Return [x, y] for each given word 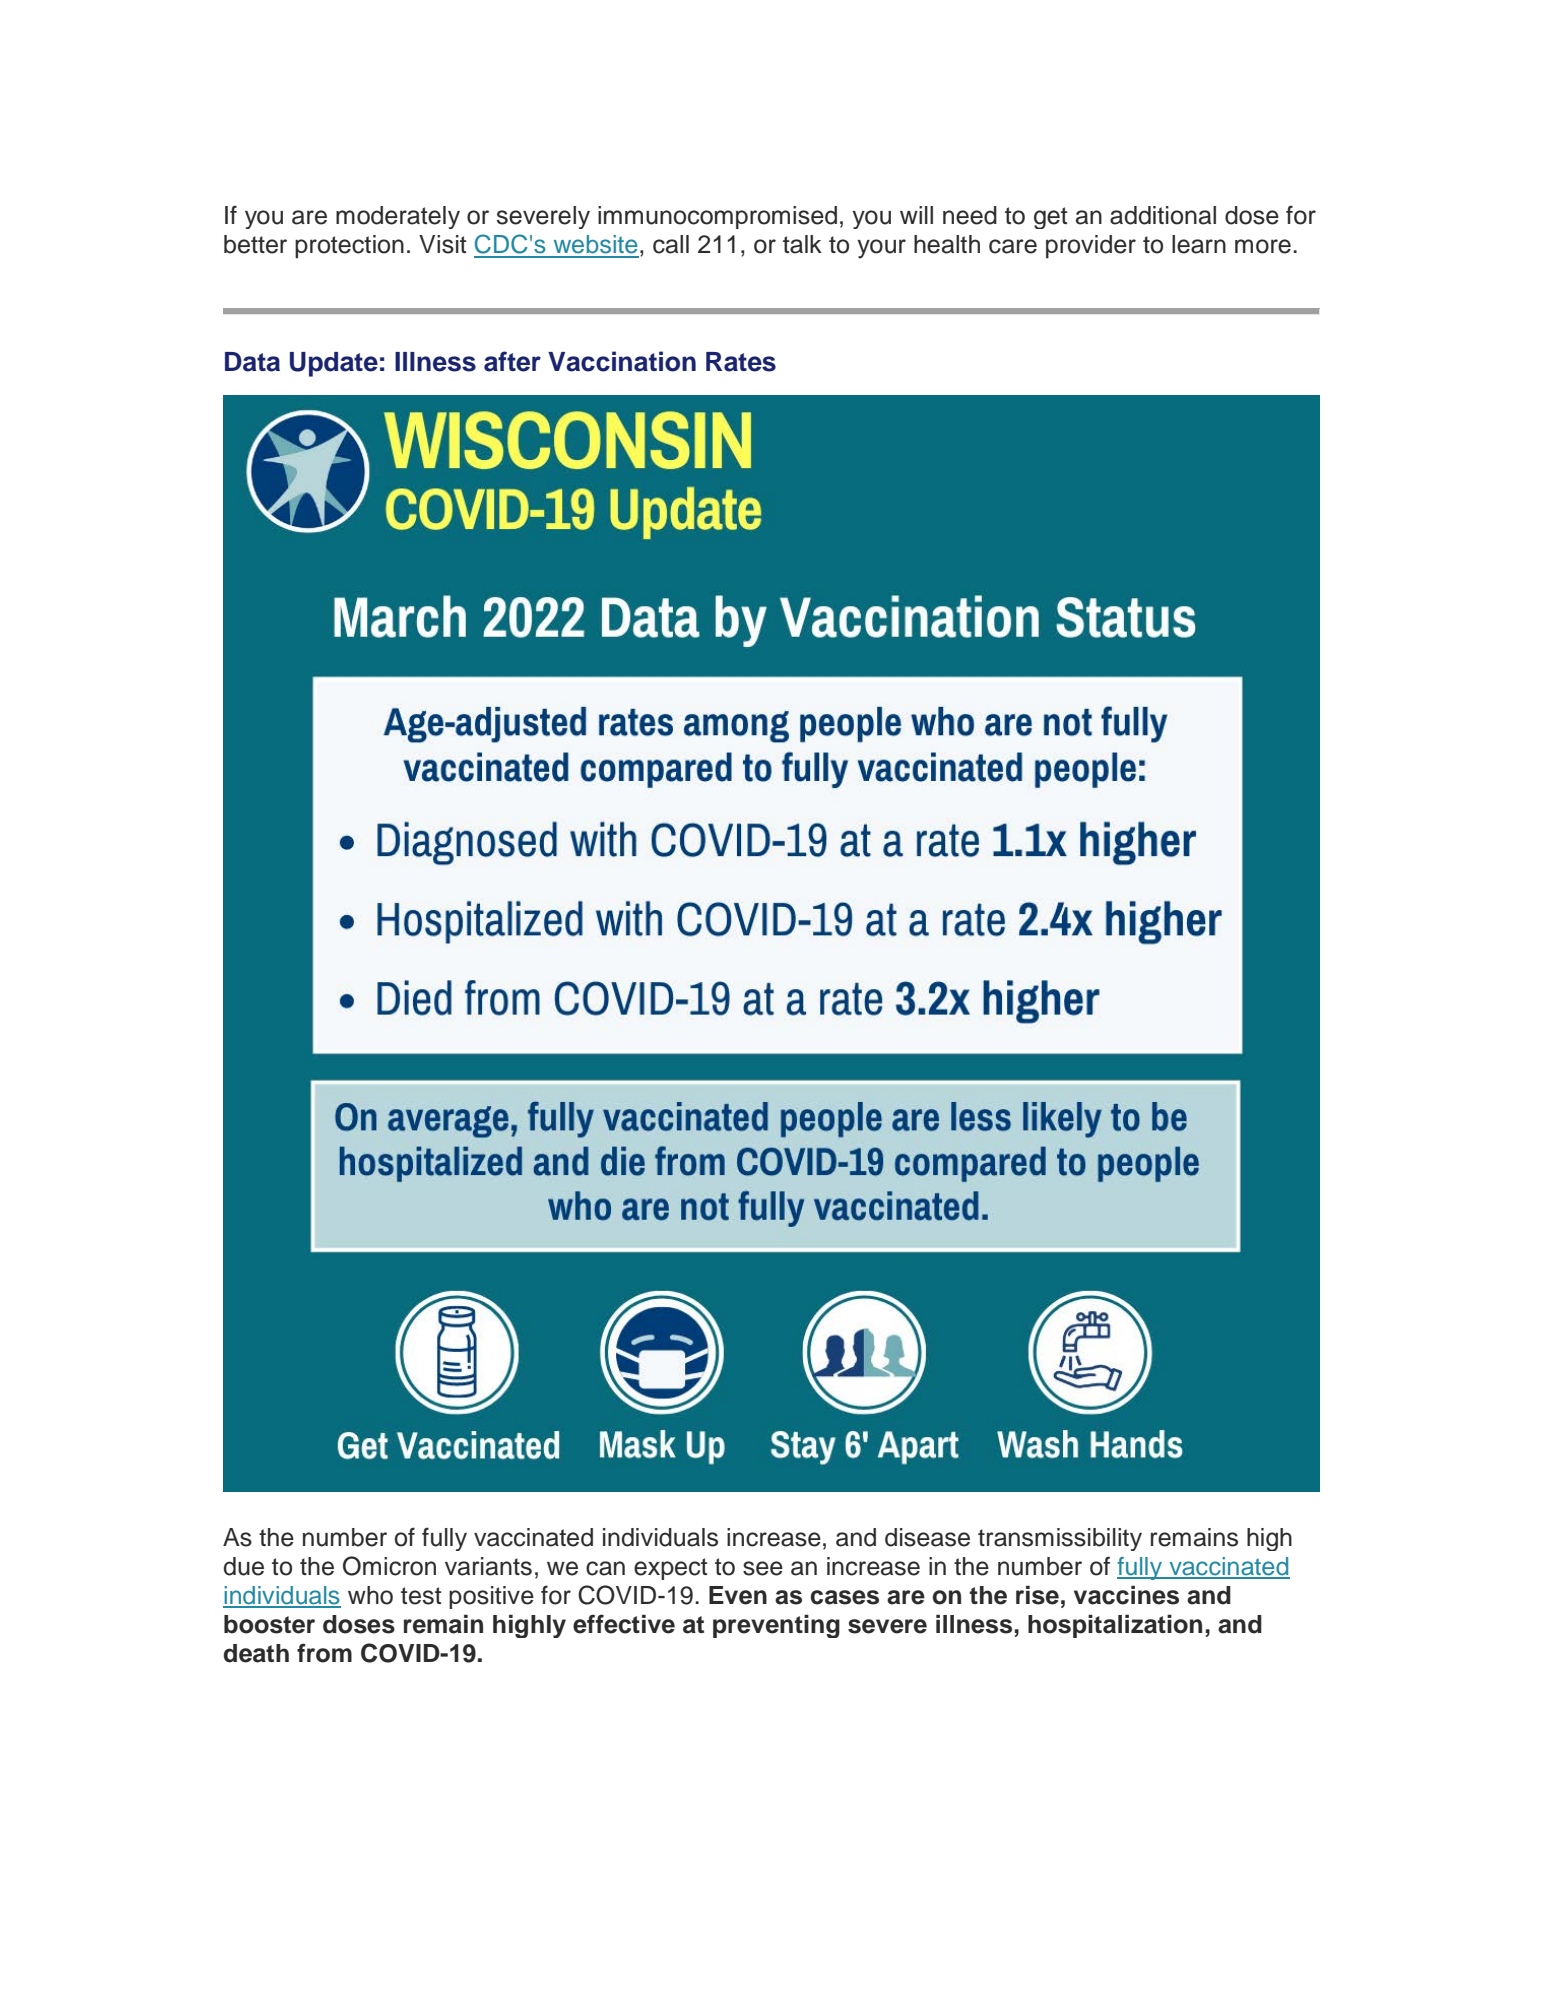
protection [349, 246]
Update [334, 364]
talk [802, 244]
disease [927, 1537]
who [370, 1595]
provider [1091, 247]
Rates [741, 362]
